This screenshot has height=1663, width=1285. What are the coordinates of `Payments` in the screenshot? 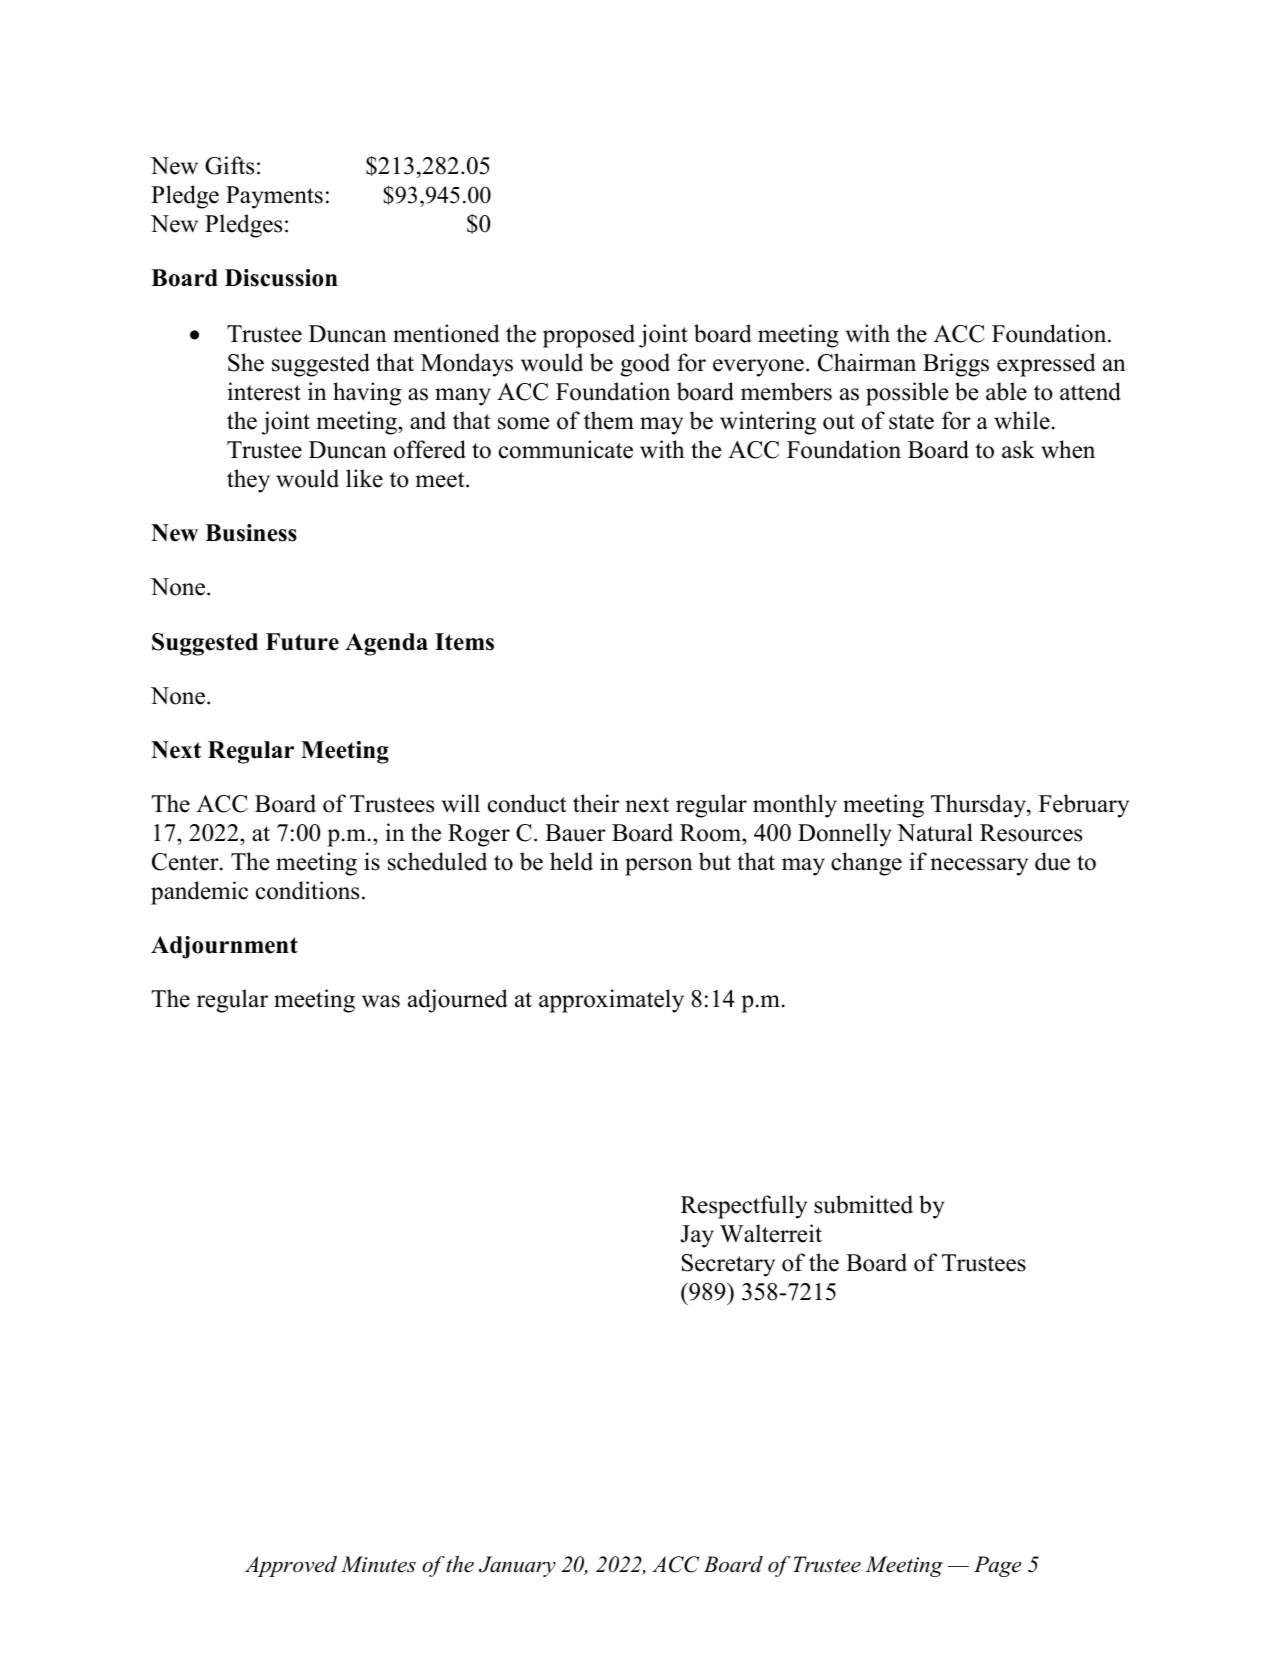 It's located at (274, 197).
